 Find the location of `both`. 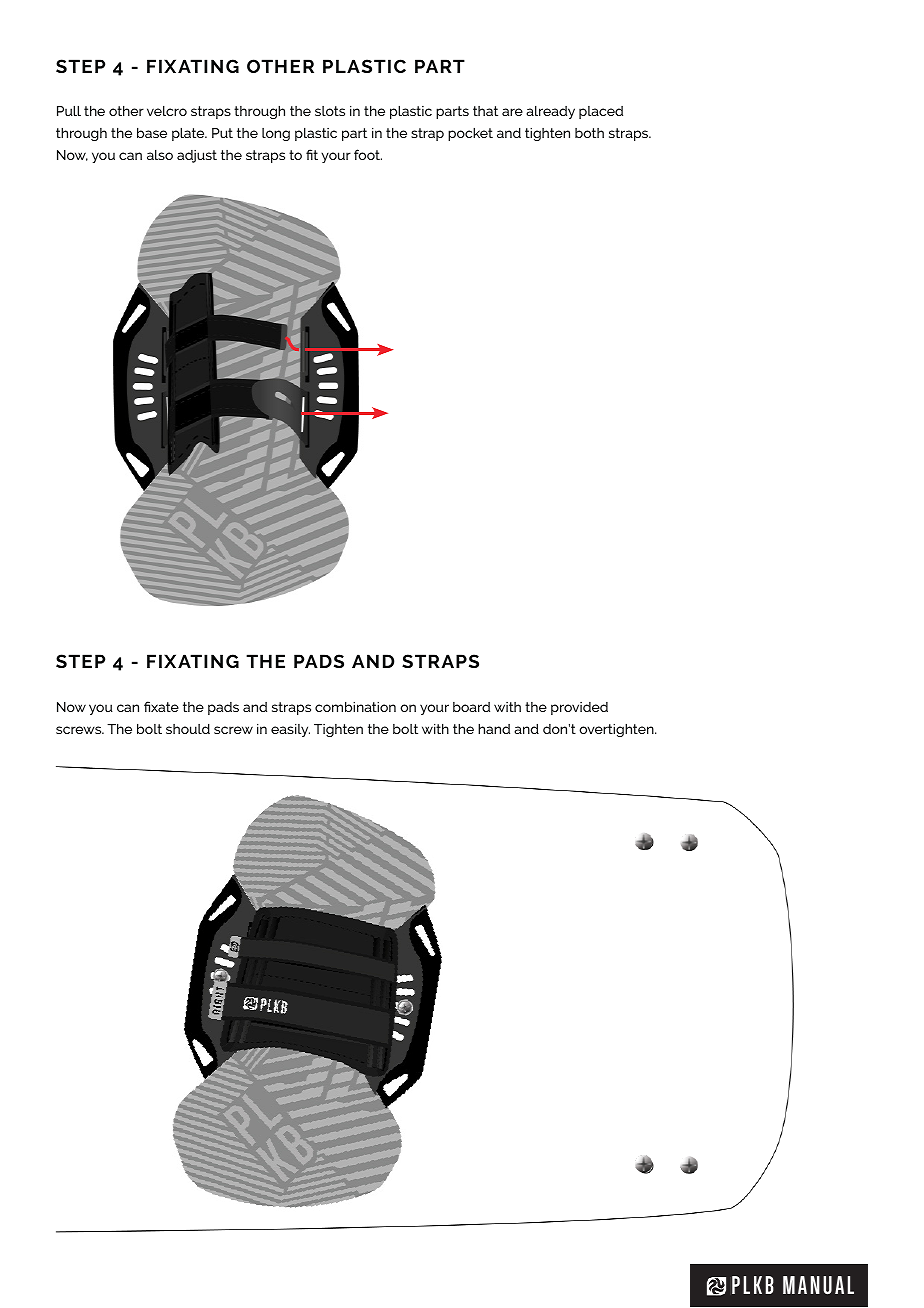

both is located at coordinates (589, 133).
